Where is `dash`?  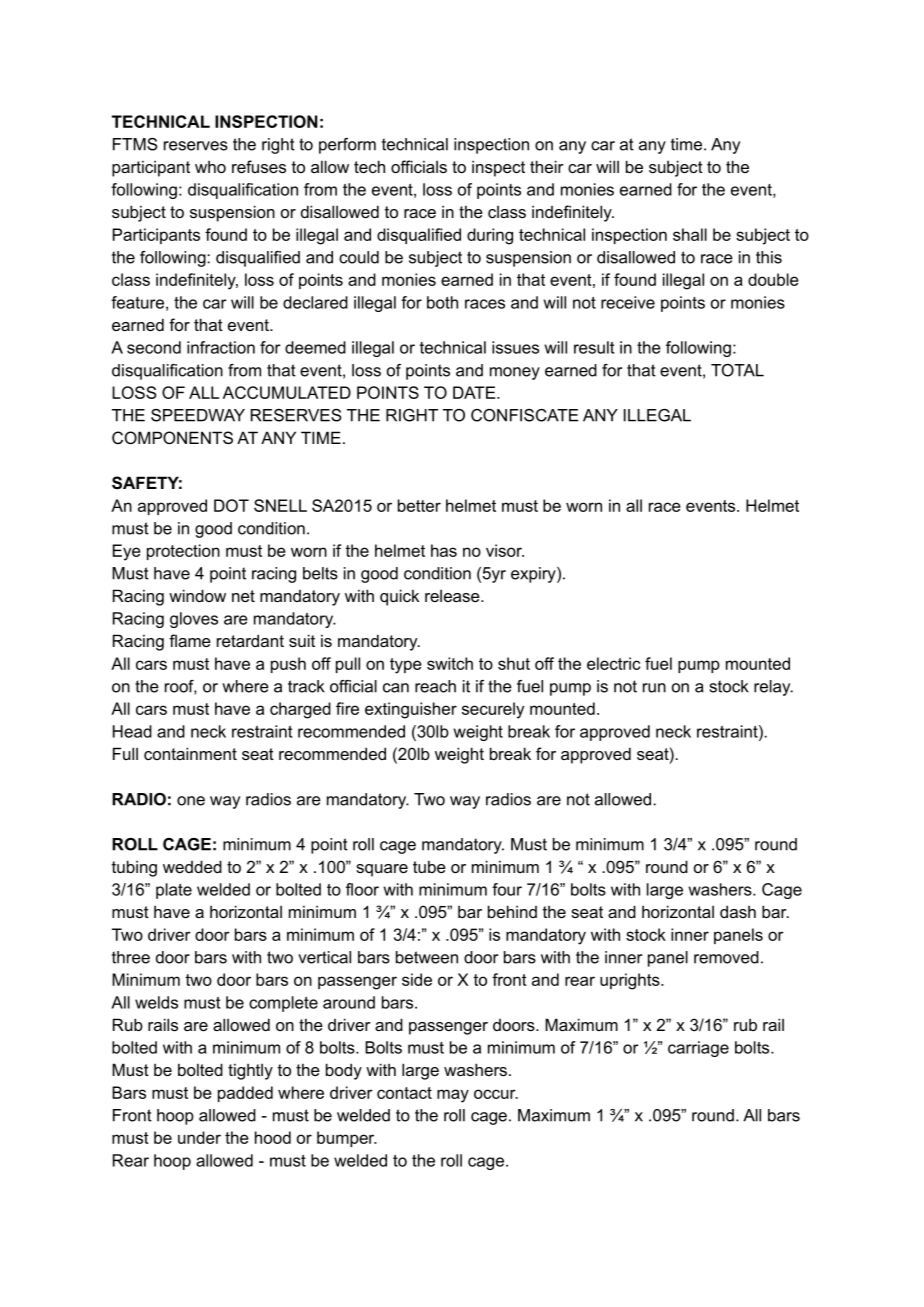 dash is located at coordinates (738, 911).
